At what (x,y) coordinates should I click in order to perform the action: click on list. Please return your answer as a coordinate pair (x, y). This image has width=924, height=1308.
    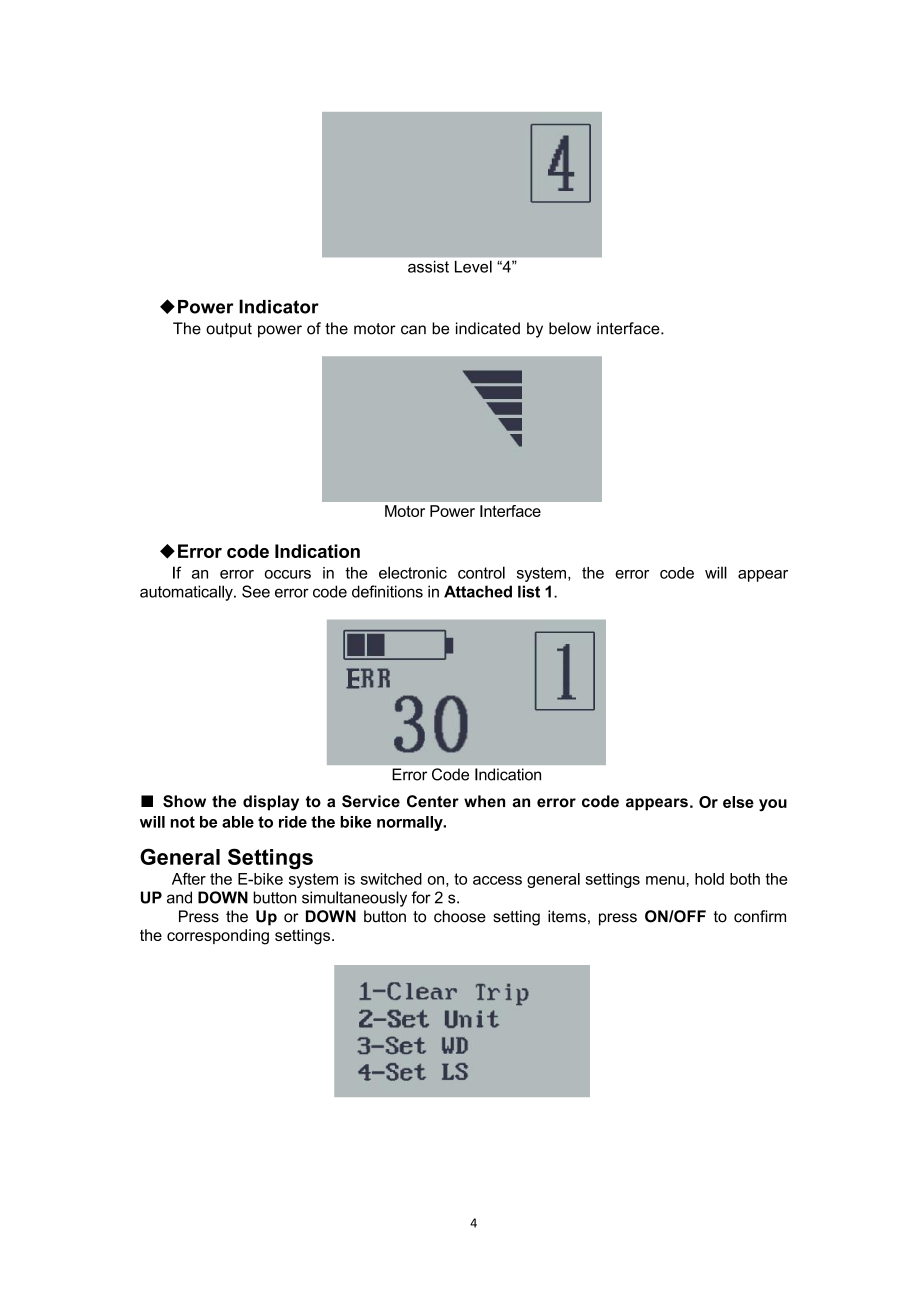
    Looking at the image, I should click on (529, 591).
